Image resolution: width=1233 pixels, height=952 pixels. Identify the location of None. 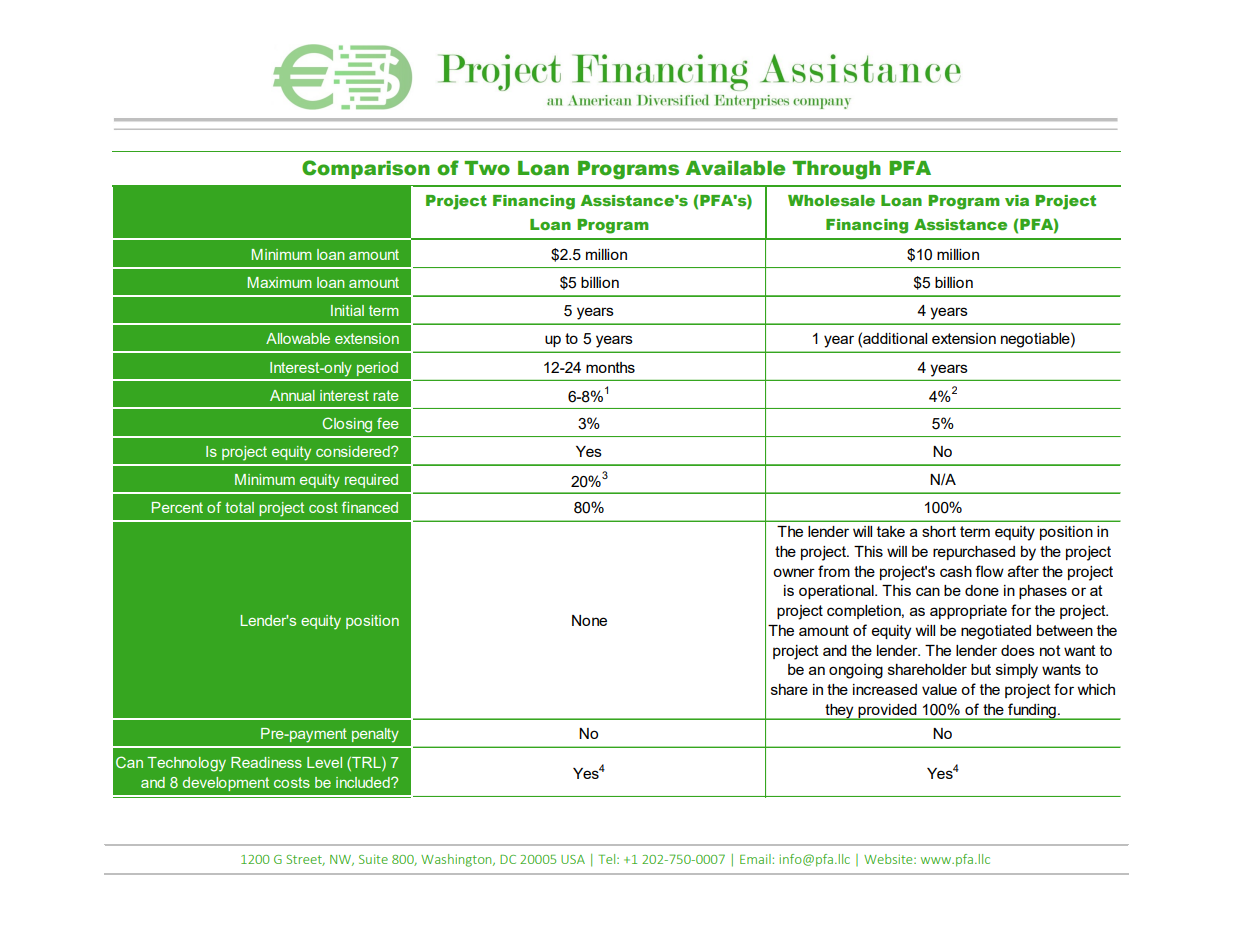
(589, 620).
